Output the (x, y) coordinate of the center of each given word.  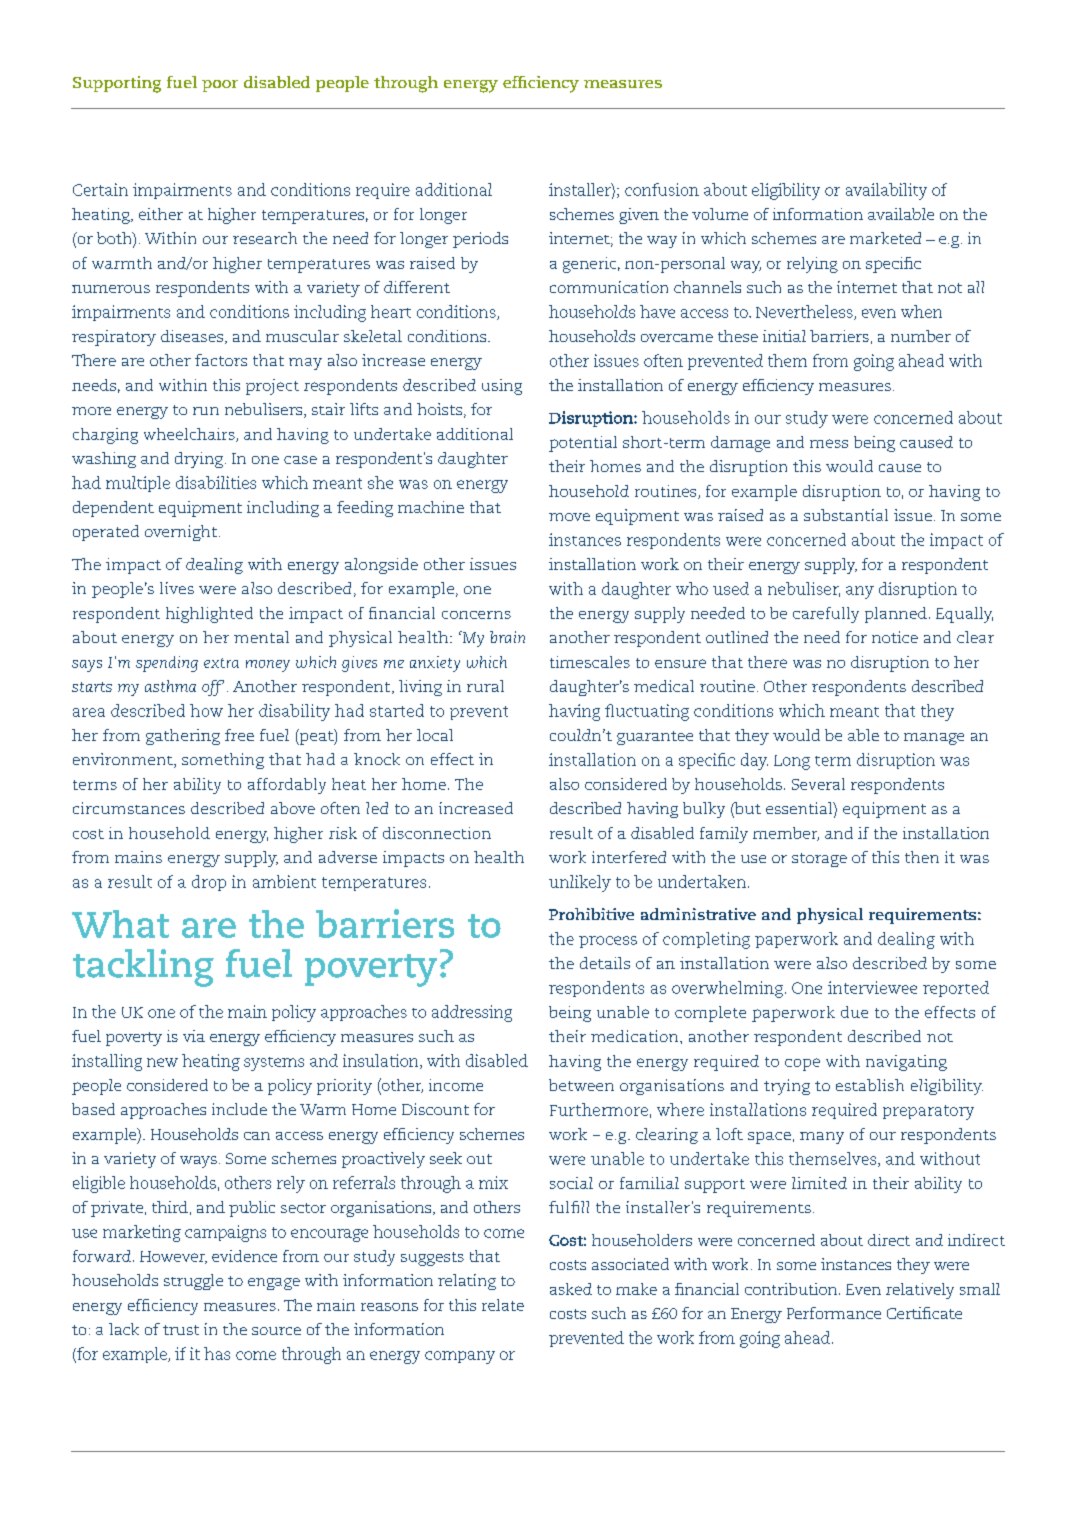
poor (220, 86)
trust (181, 1330)
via (194, 1036)
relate (503, 1305)
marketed (885, 238)
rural (485, 686)
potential (583, 444)
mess (829, 443)
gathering (183, 737)
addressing (472, 1013)
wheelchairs (190, 435)
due (854, 1012)
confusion (662, 189)
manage (934, 739)
